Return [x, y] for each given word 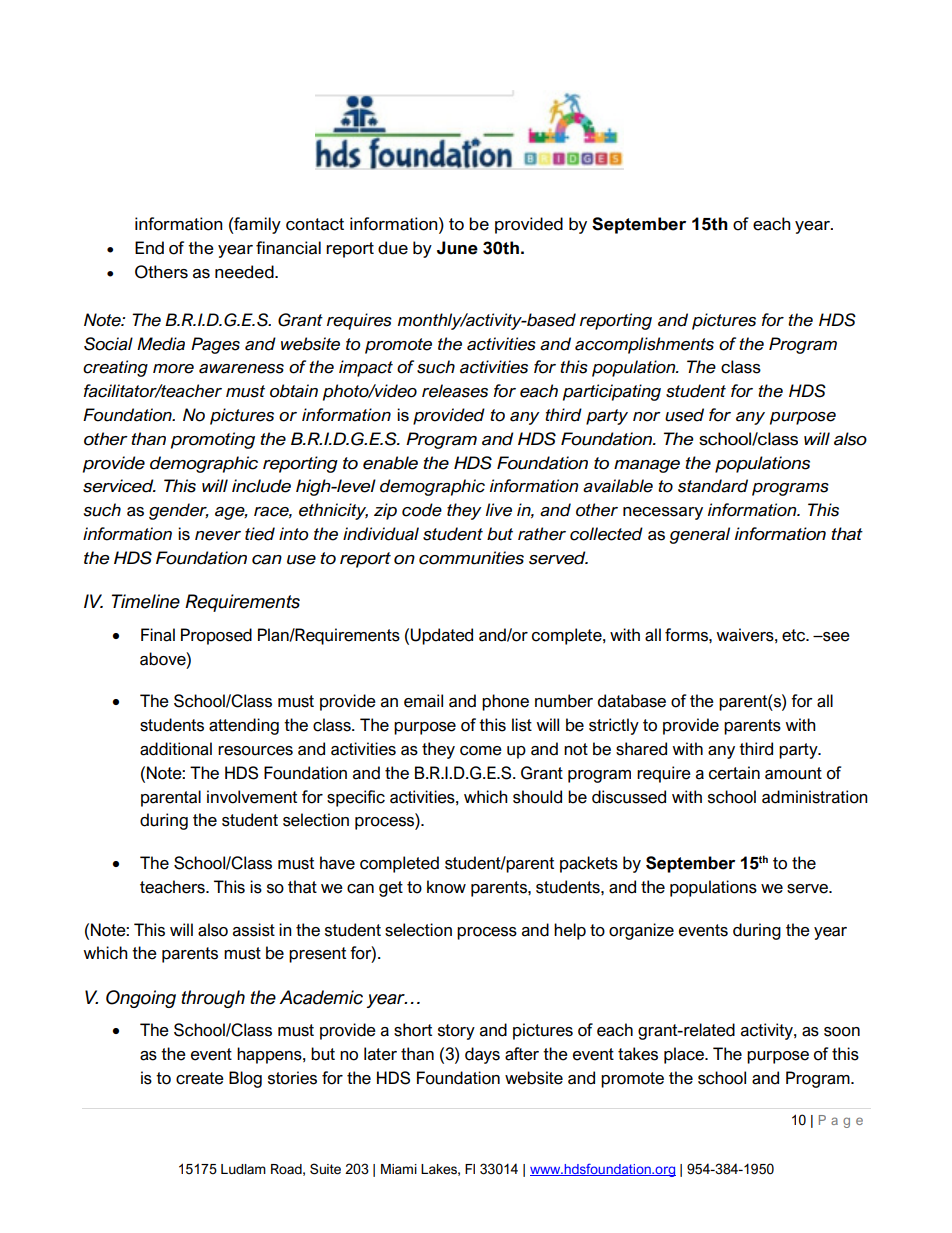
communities [471, 558]
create [200, 1078]
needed [245, 272]
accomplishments [644, 345]
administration [815, 797]
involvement [252, 797]
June [457, 248]
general [700, 535]
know [446, 887]
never [218, 536]
